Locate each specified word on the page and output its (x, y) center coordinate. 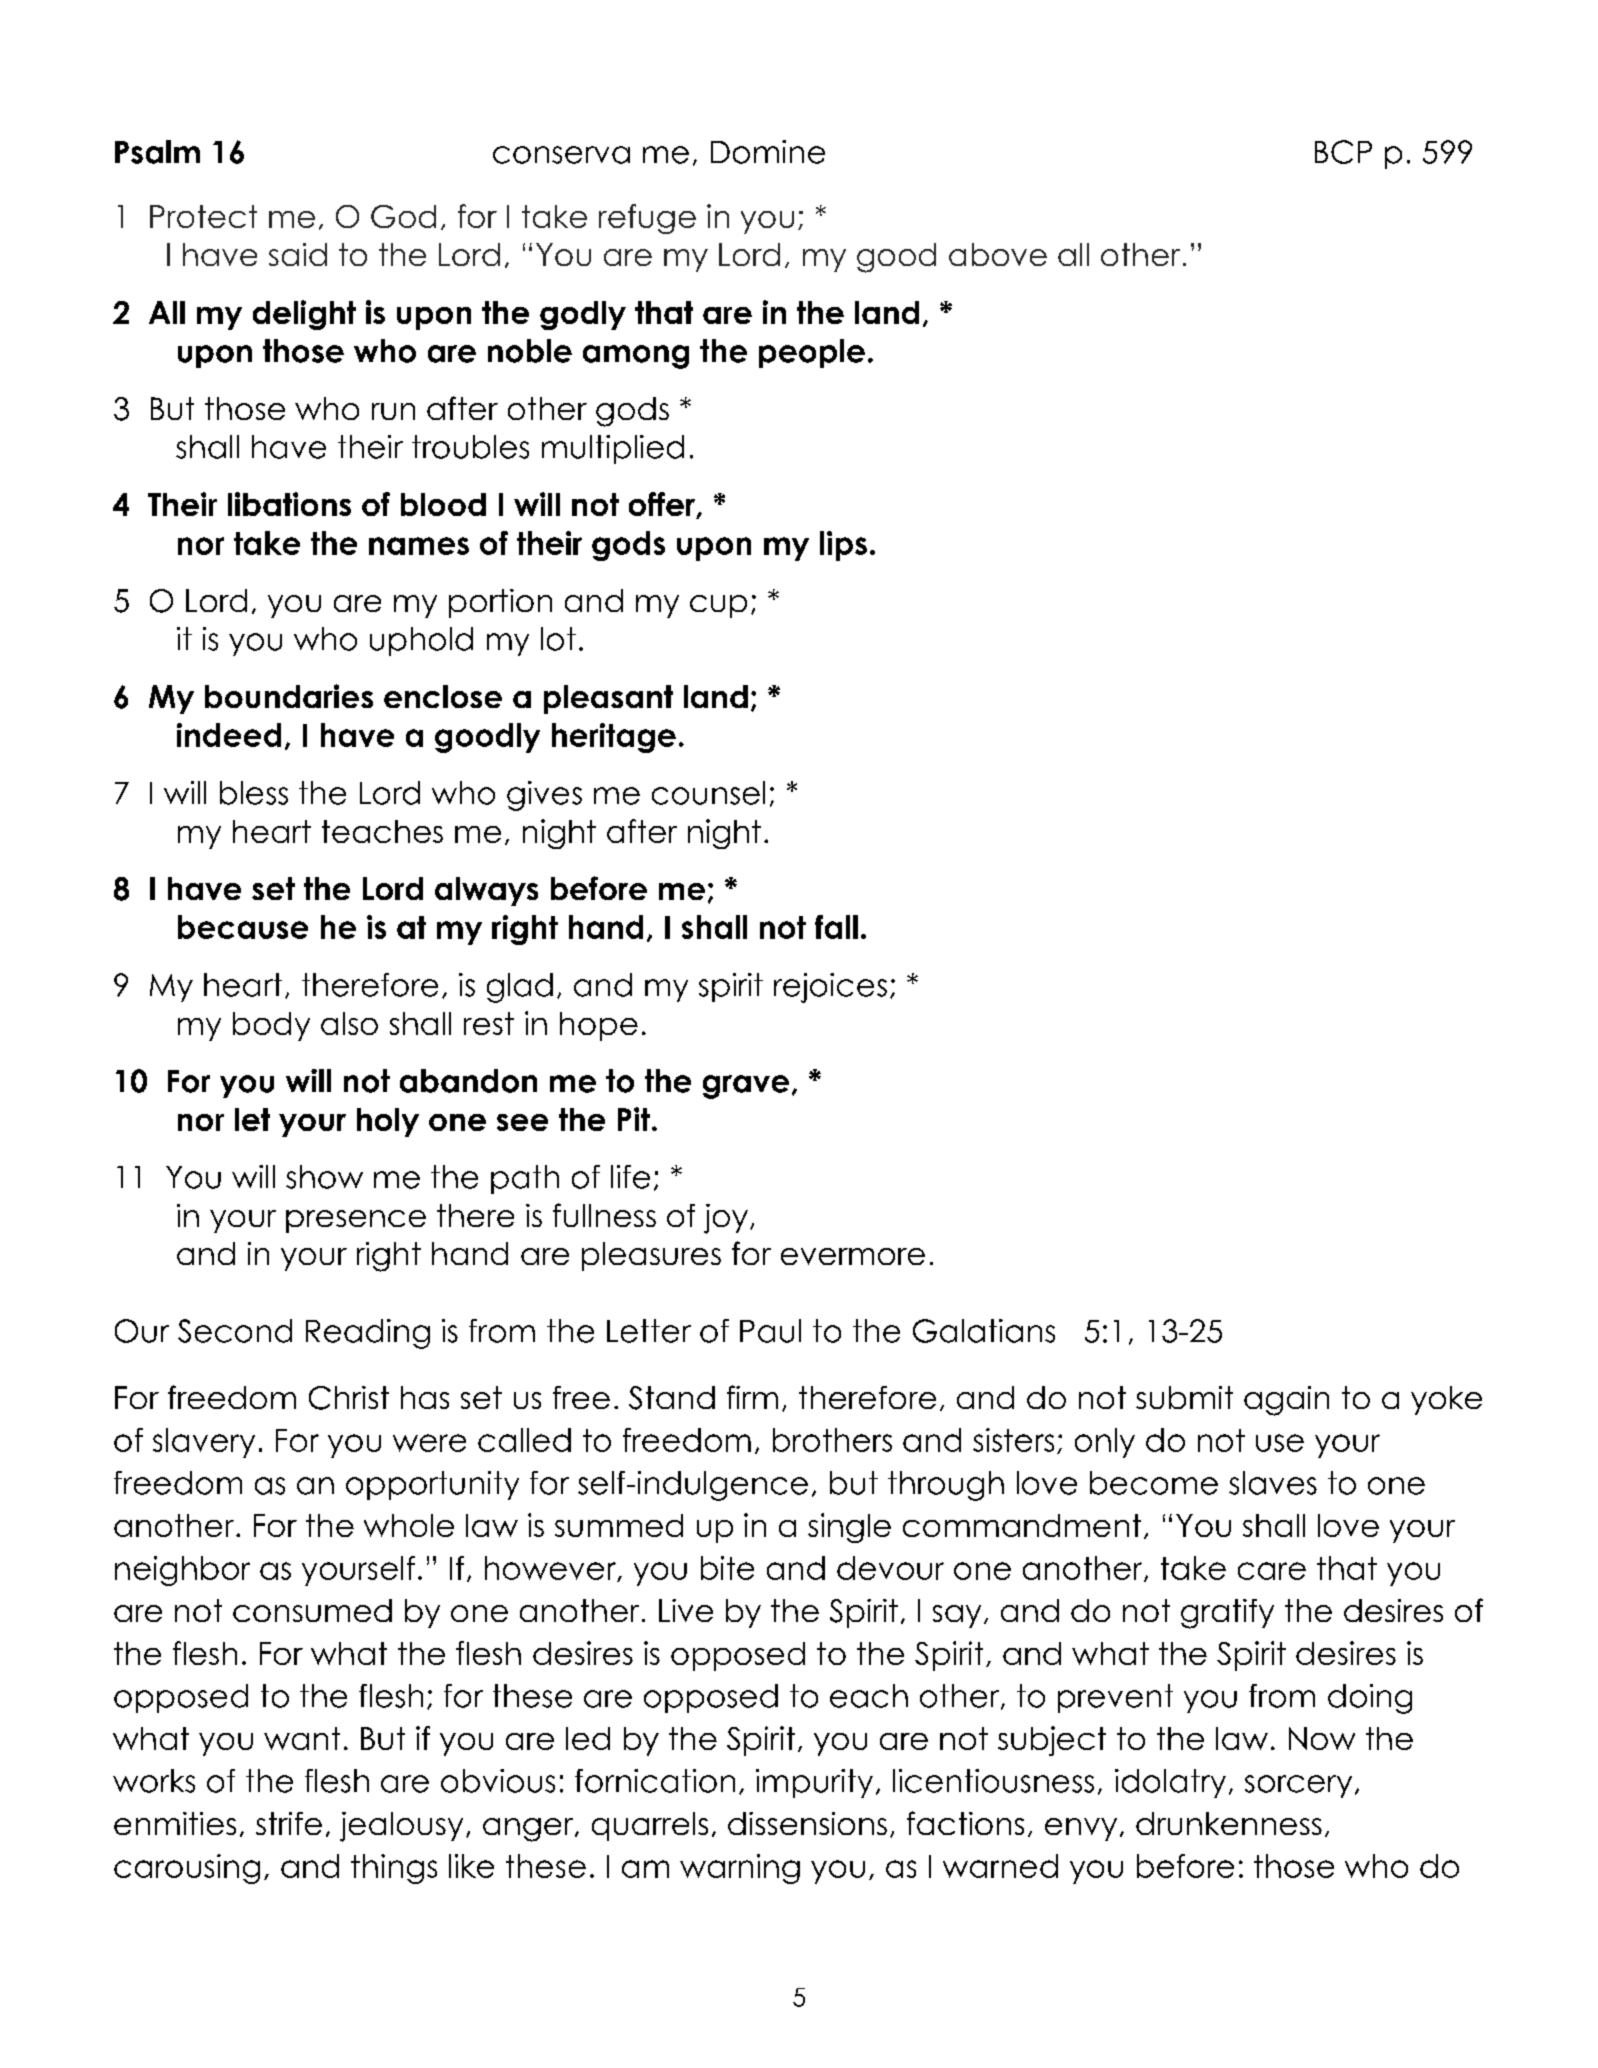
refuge (647, 219)
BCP (1343, 152)
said (298, 254)
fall (836, 927)
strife (289, 1823)
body (271, 1026)
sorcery (1298, 1786)
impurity (814, 1783)
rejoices (830, 988)
